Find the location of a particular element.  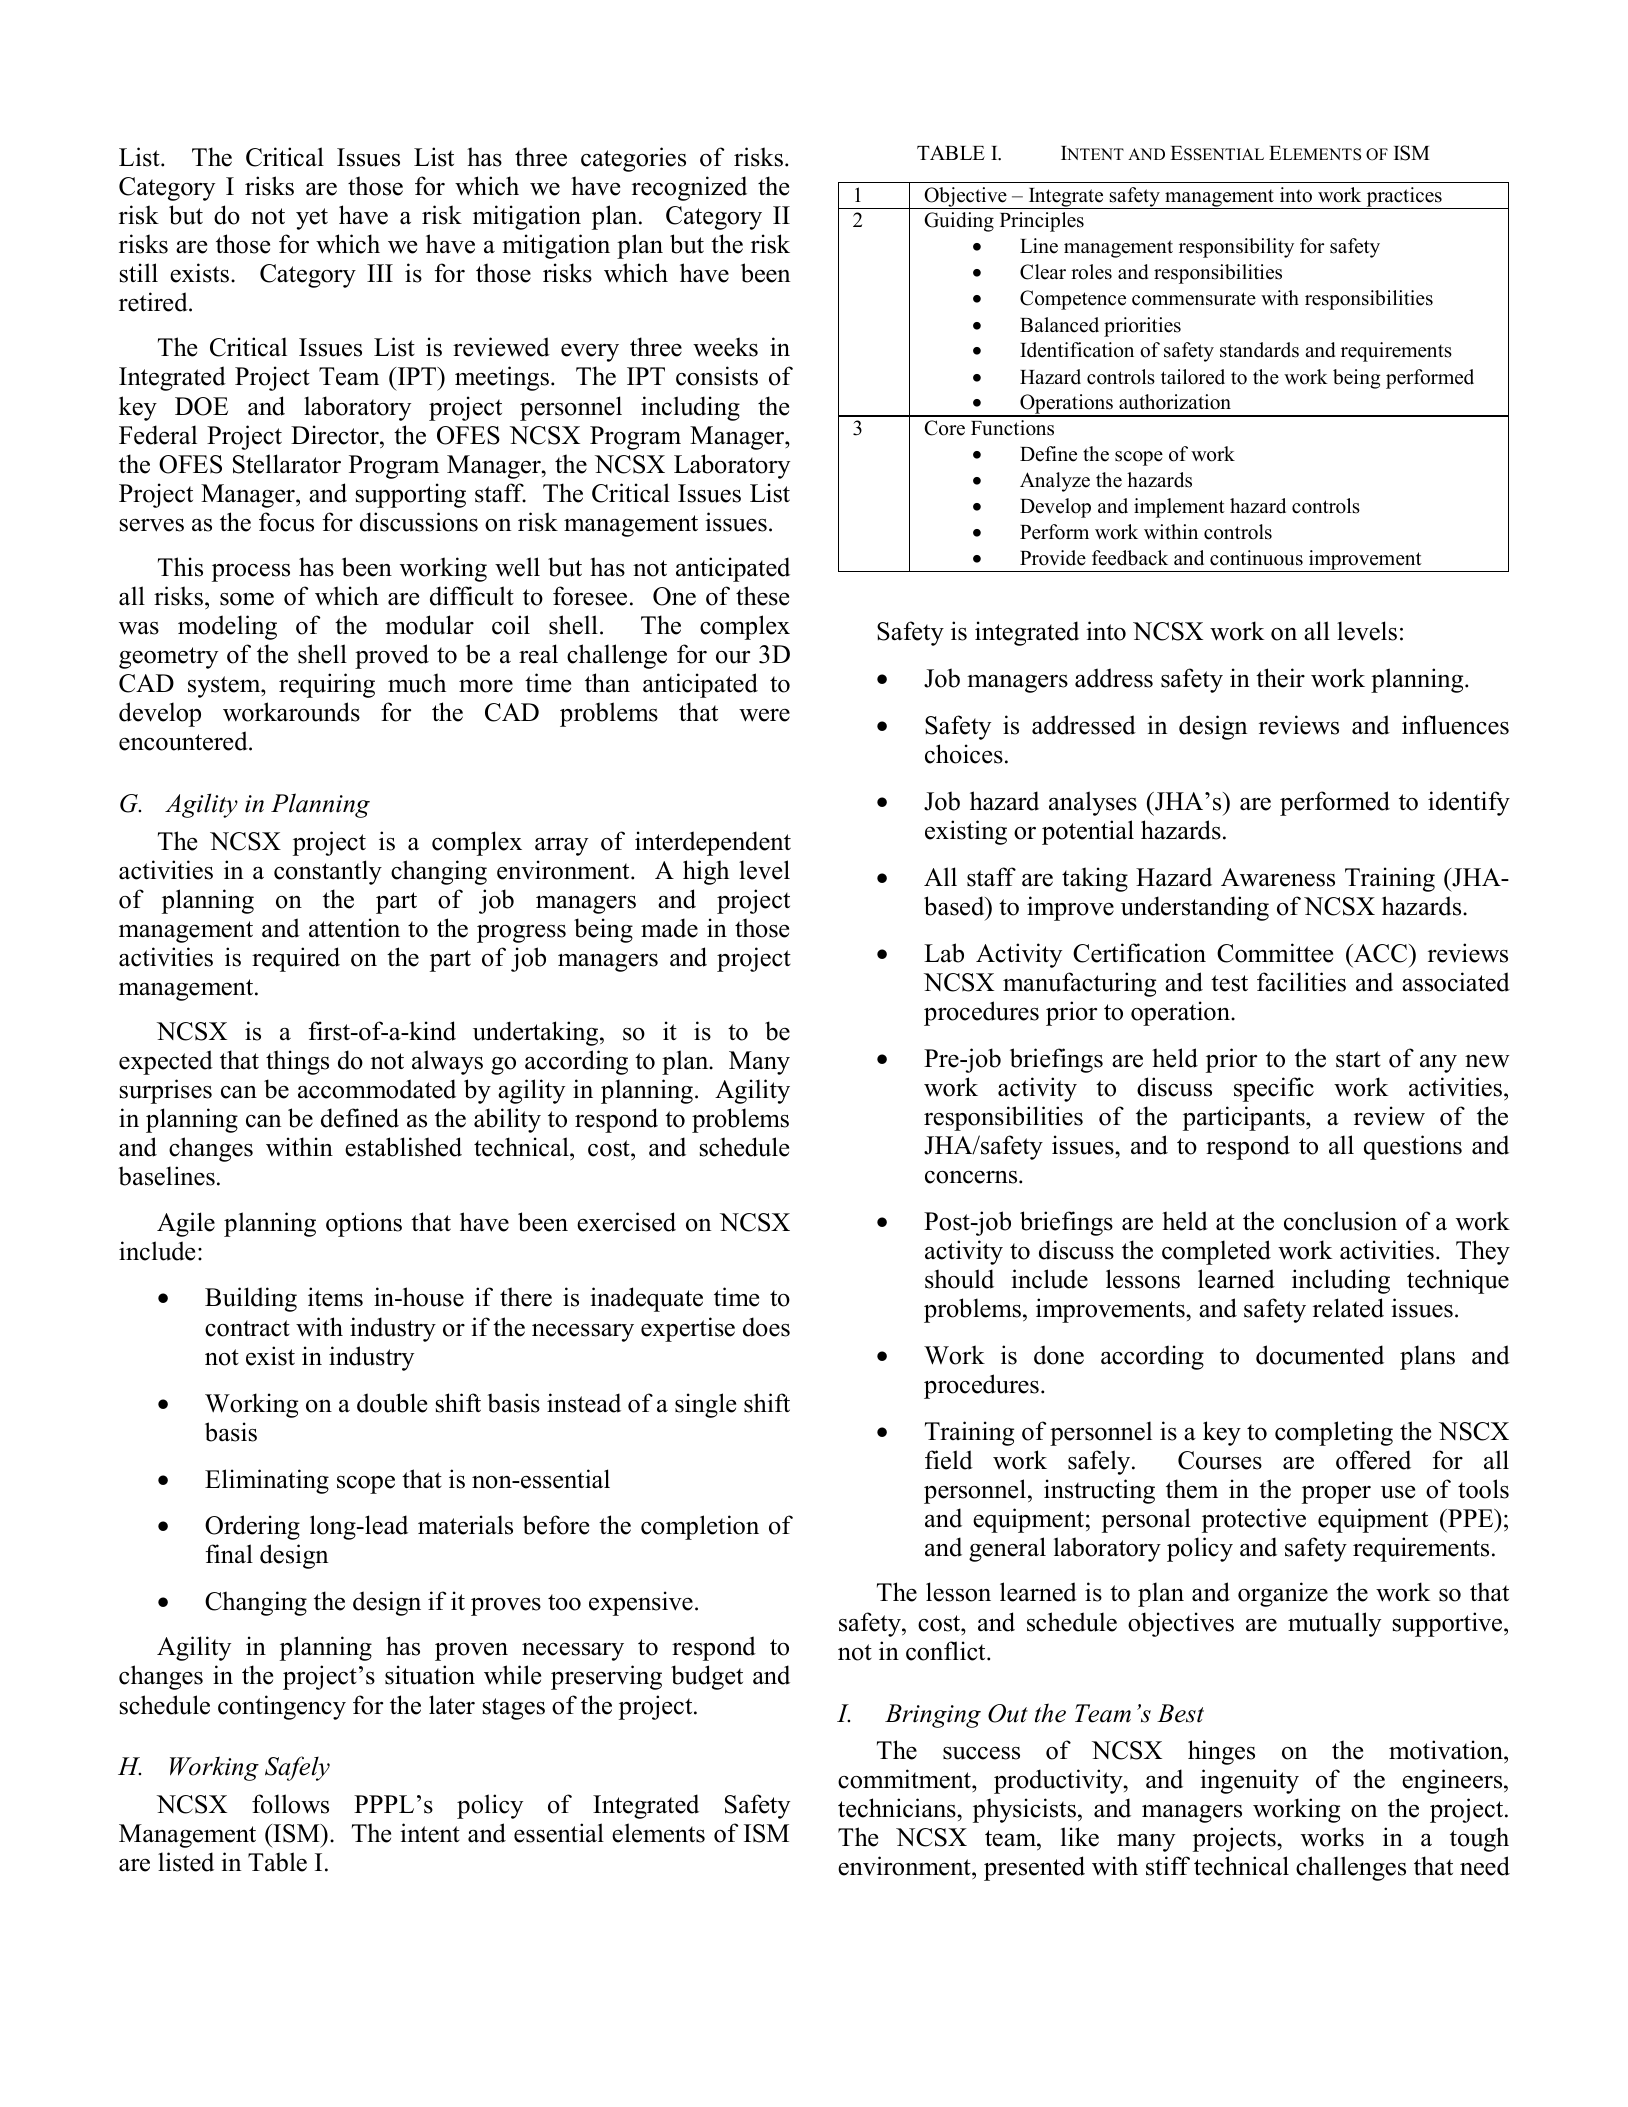

yet is located at coordinates (312, 219).
